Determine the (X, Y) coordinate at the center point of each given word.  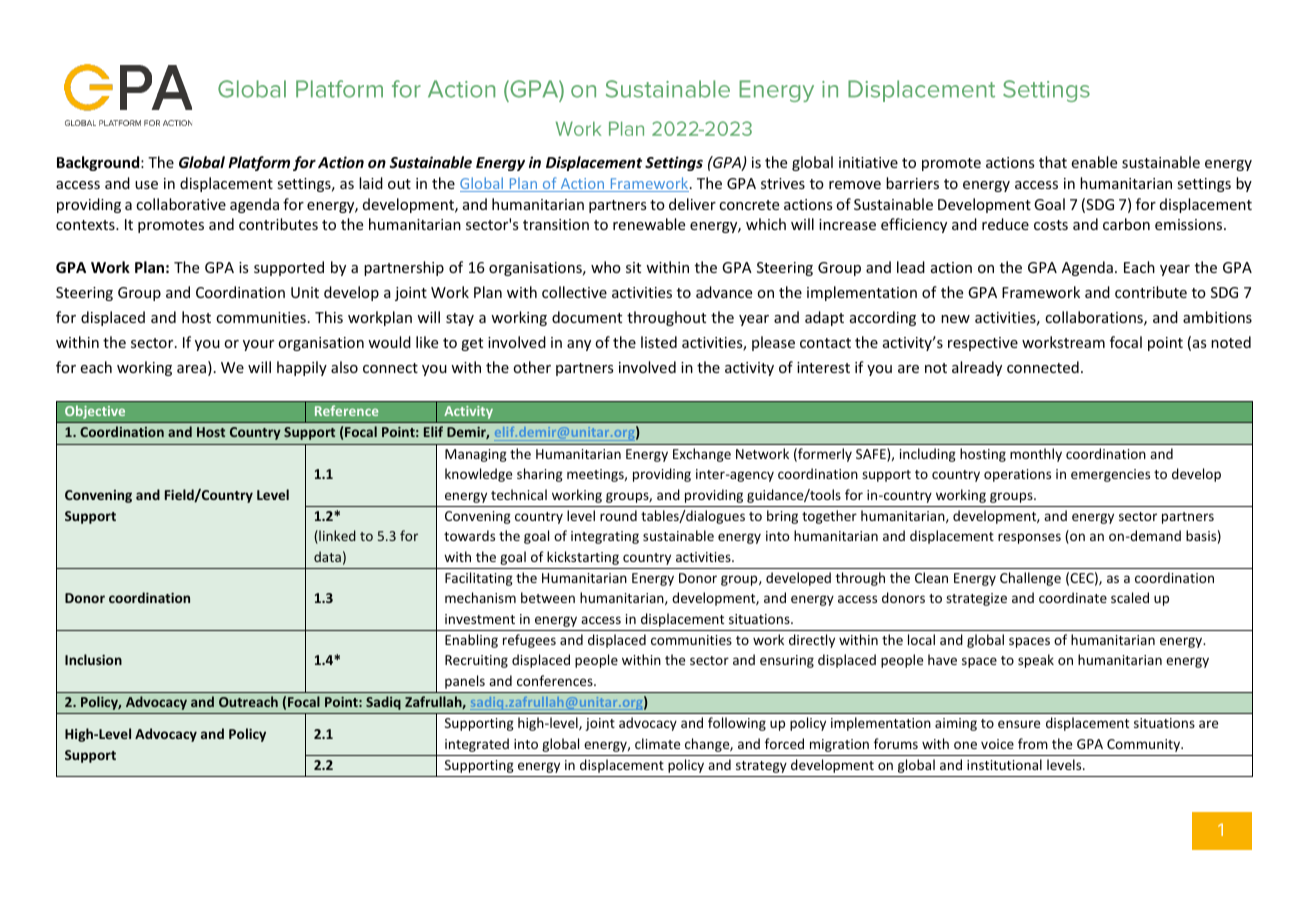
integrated (477, 745)
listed (659, 342)
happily (302, 368)
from (1033, 743)
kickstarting (583, 558)
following (737, 724)
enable (1094, 162)
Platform (259, 163)
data (327, 556)
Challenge (1030, 579)
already (977, 368)
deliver (692, 204)
